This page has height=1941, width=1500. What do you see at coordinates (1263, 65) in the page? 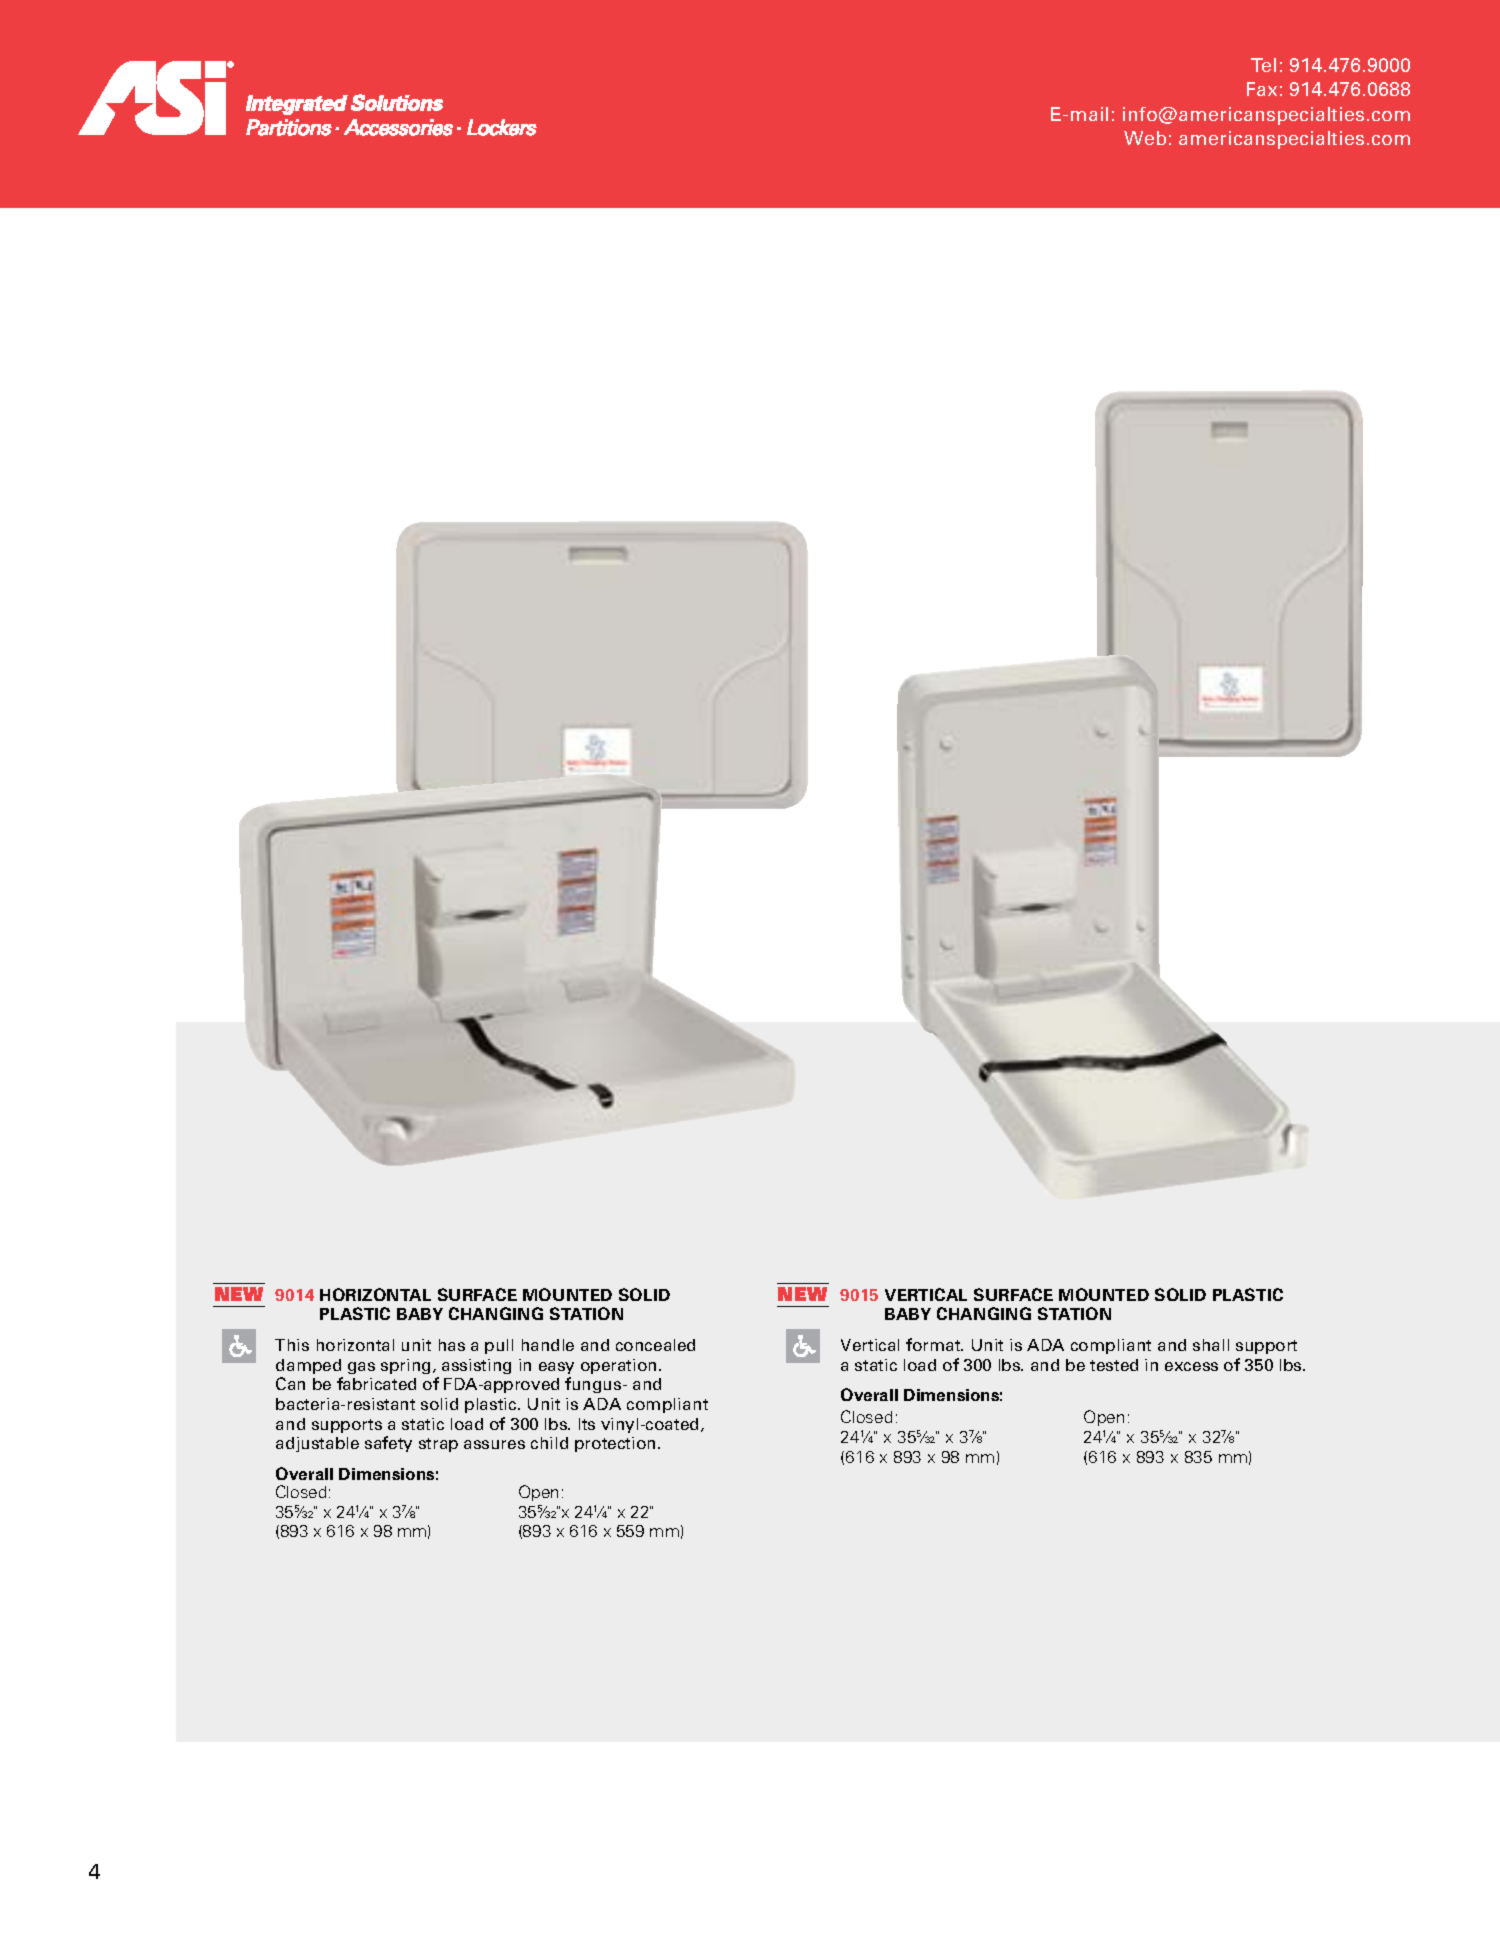
I see `Tel` at bounding box center [1263, 65].
